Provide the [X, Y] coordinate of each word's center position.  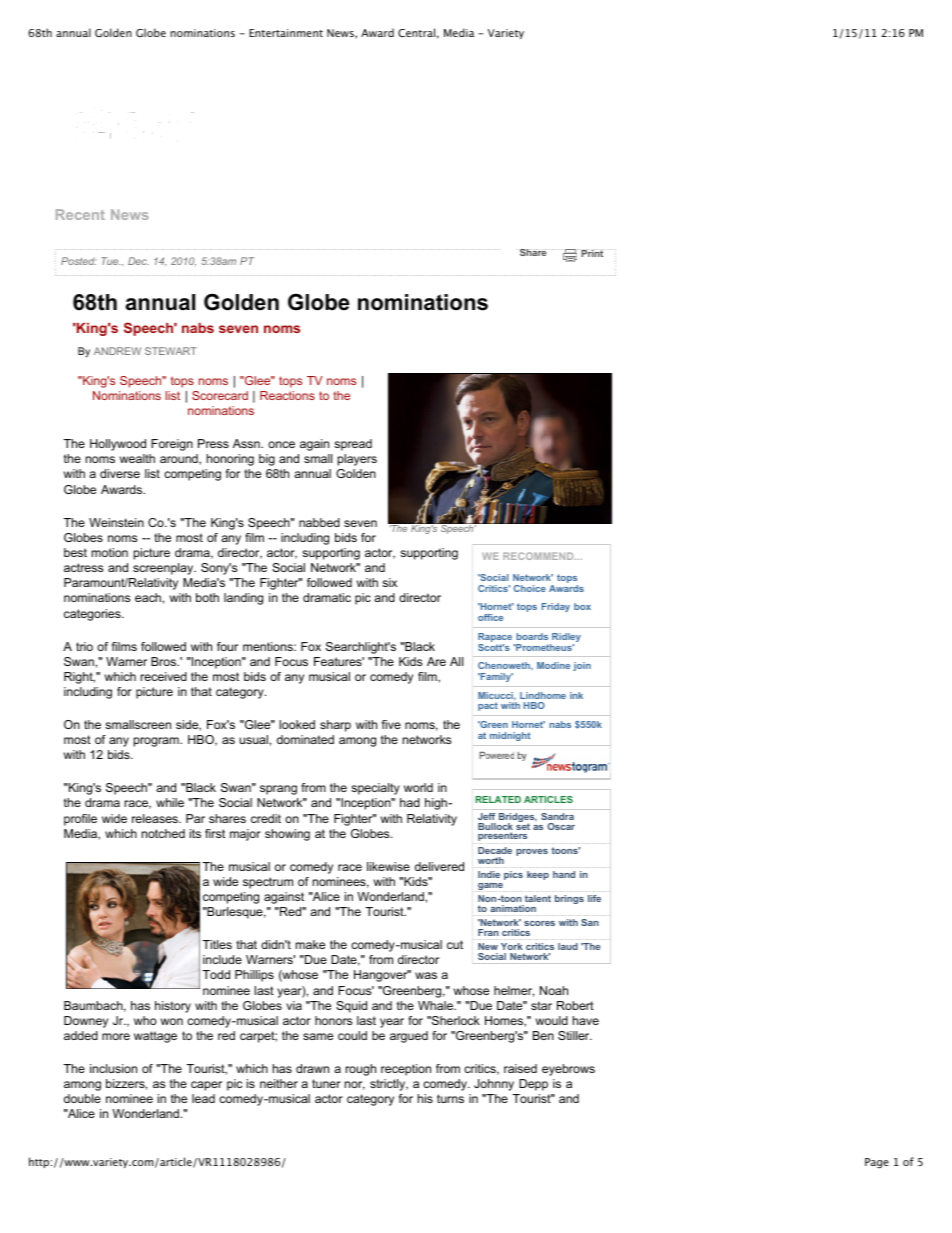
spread [353, 445]
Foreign [172, 445]
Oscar [561, 826]
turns [450, 1098]
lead [203, 1098]
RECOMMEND [539, 556]
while [170, 802]
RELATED [498, 799]
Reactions [287, 395]
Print [593, 253]
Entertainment [286, 33]
